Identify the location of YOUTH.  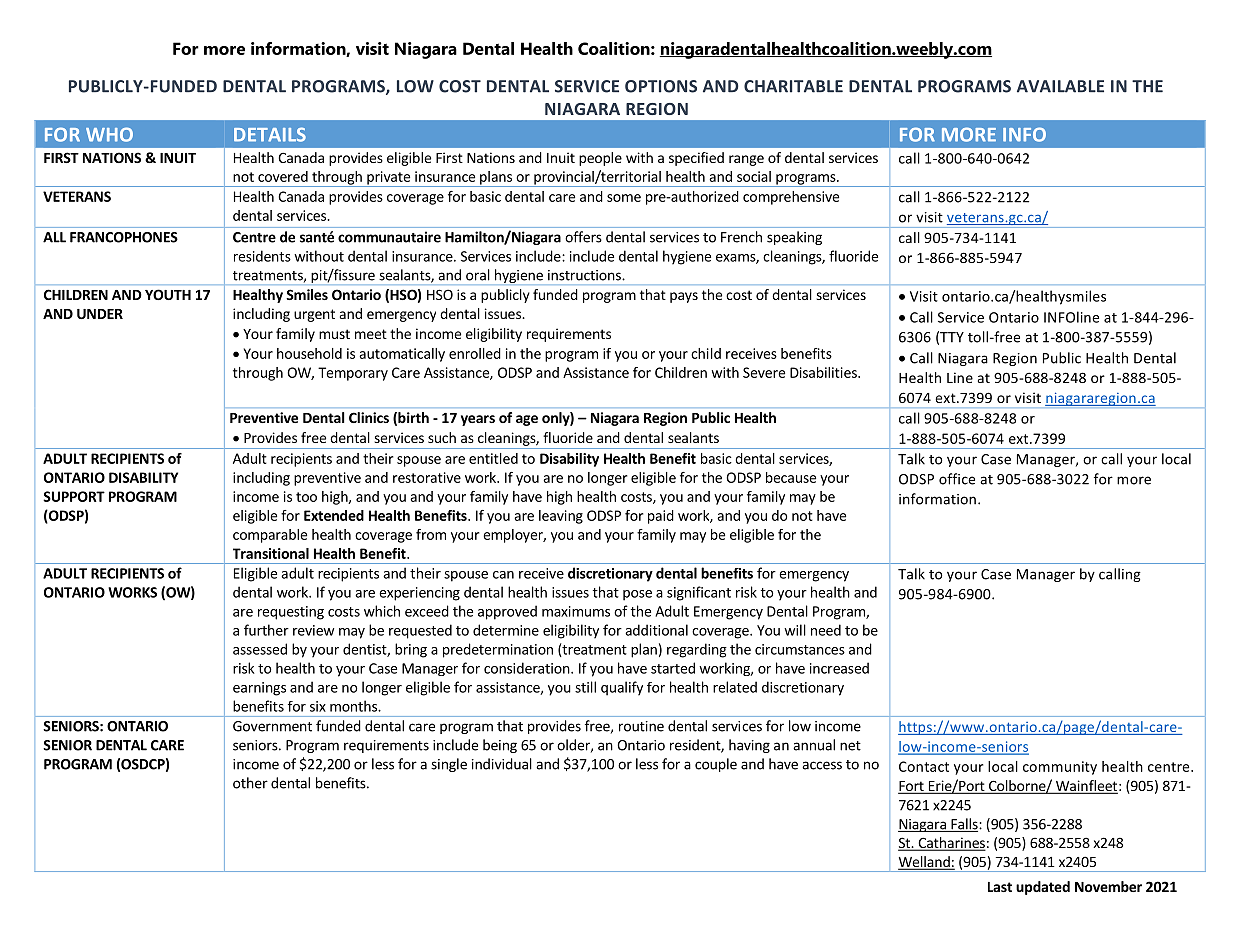
(168, 294).
